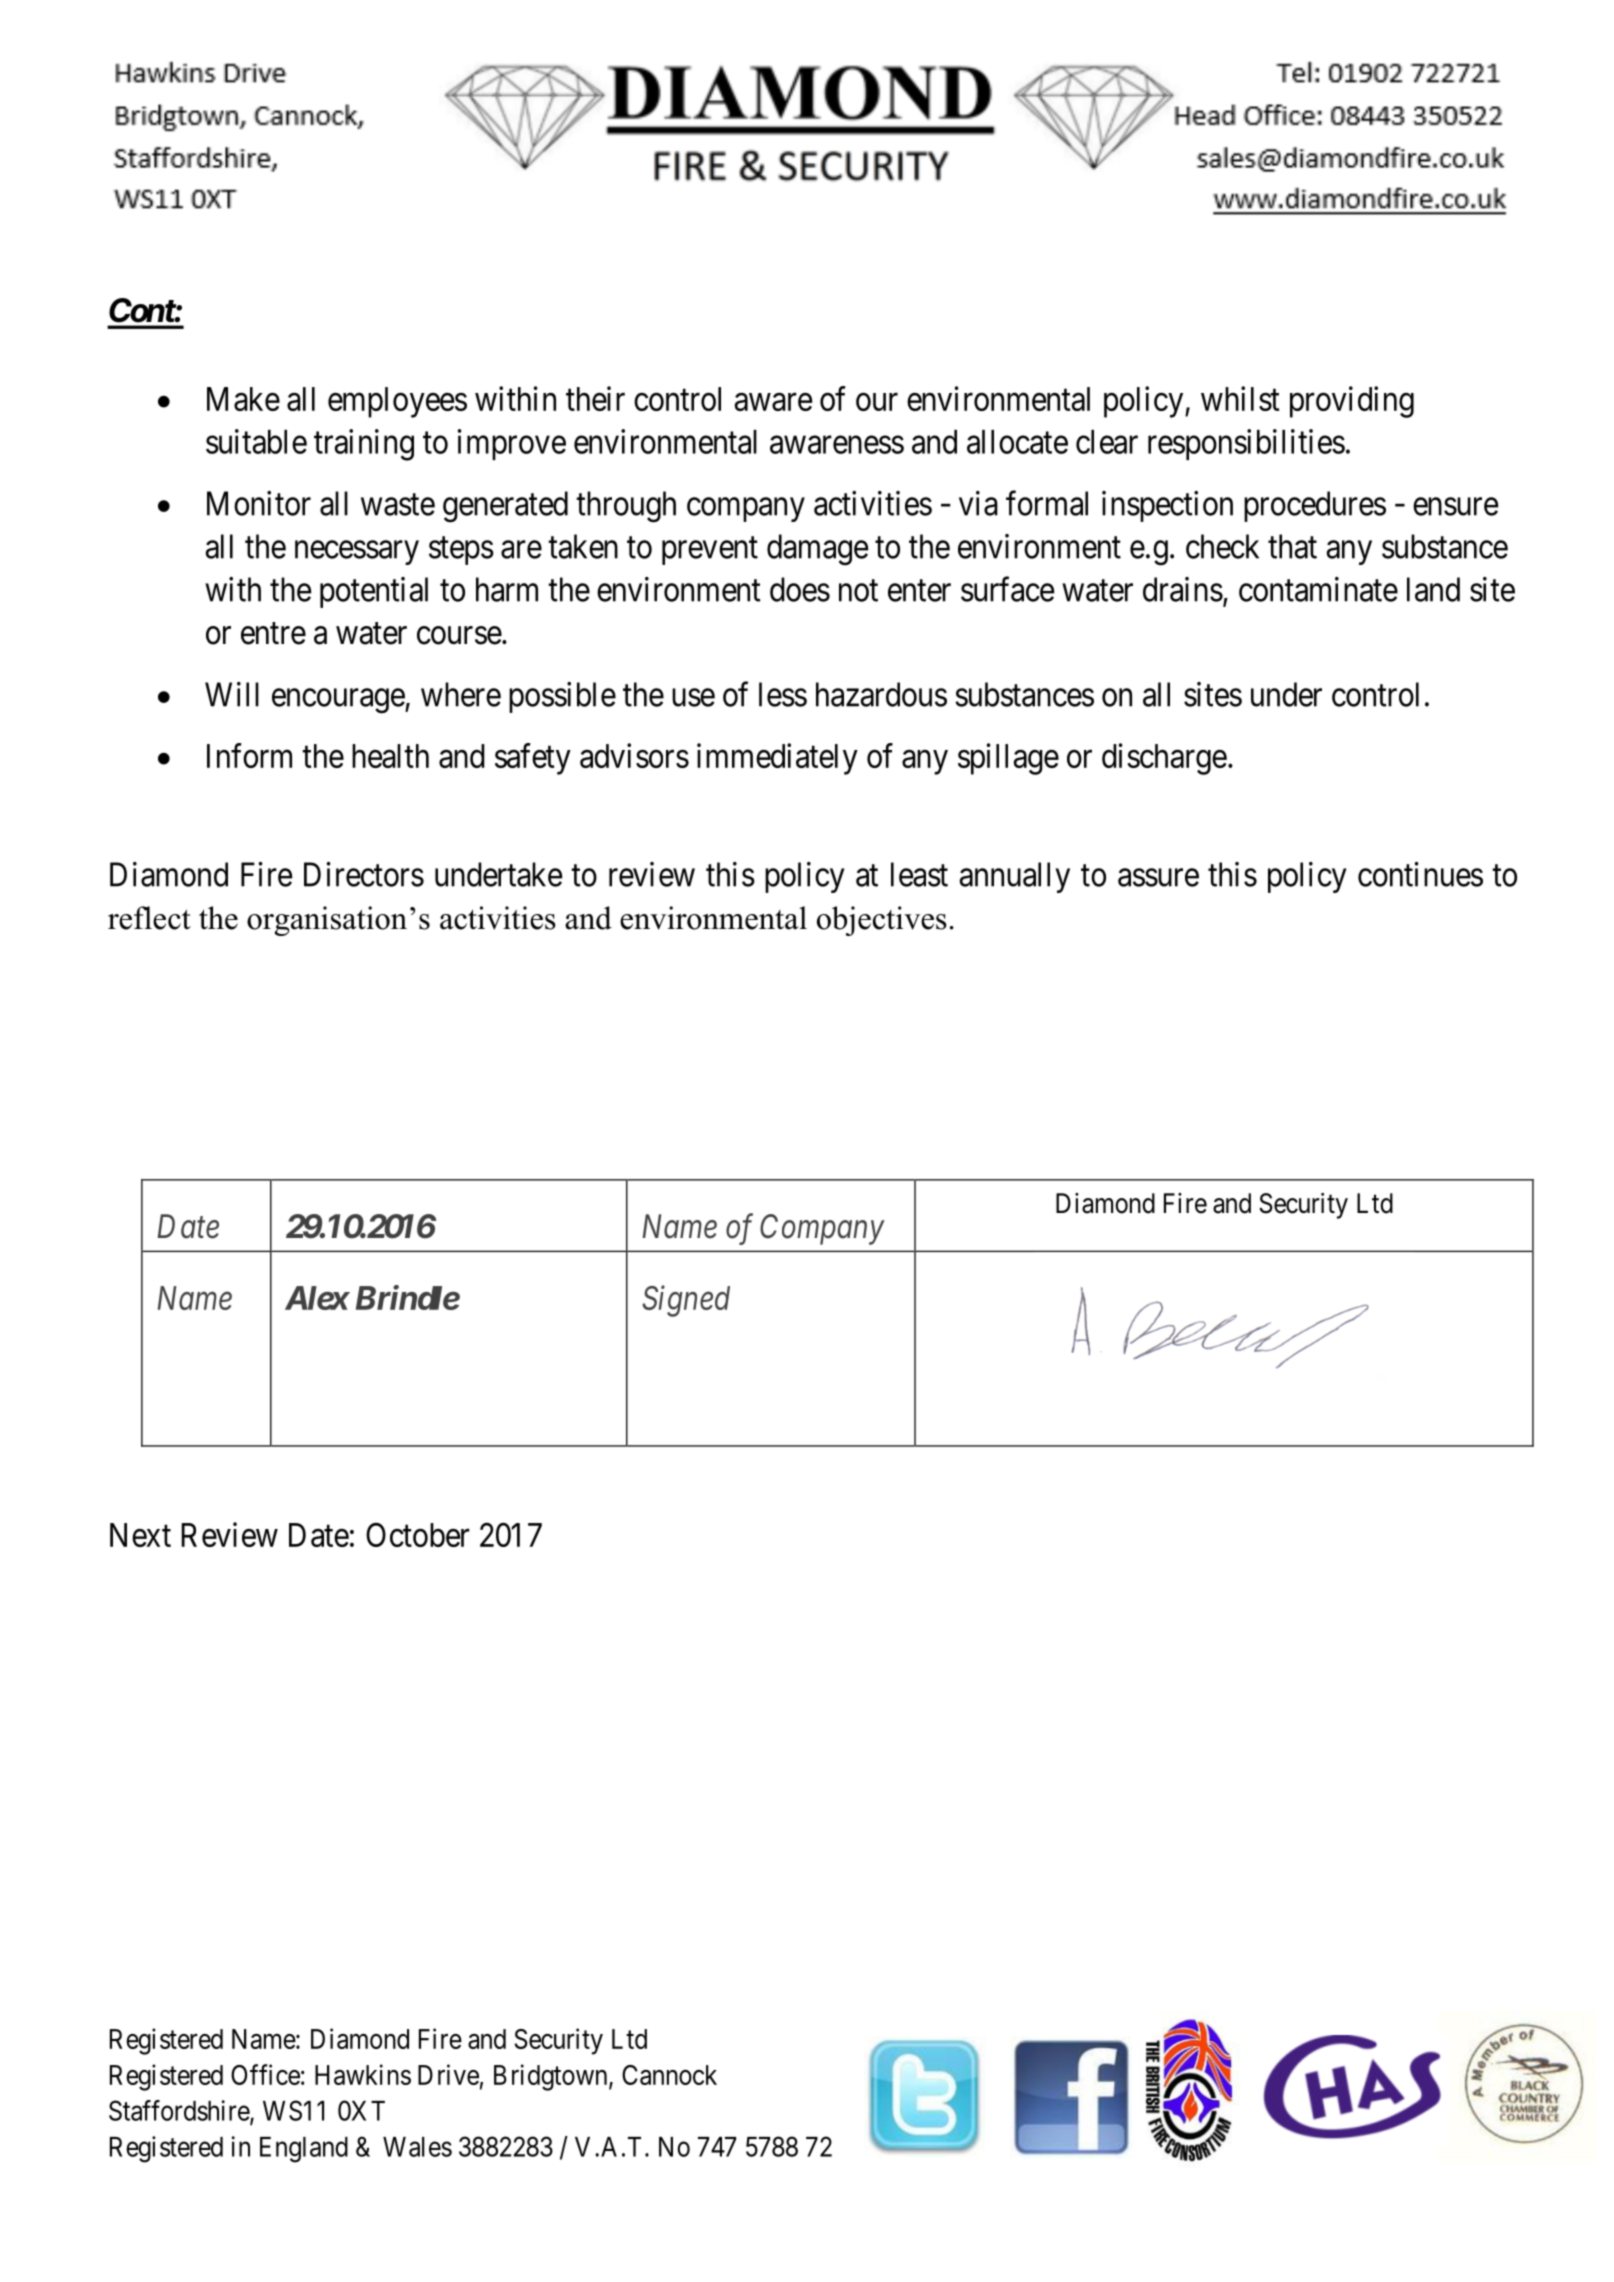 The height and width of the page is (2282, 1614). What do you see at coordinates (1352, 402) in the page?
I see `providing` at bounding box center [1352, 402].
